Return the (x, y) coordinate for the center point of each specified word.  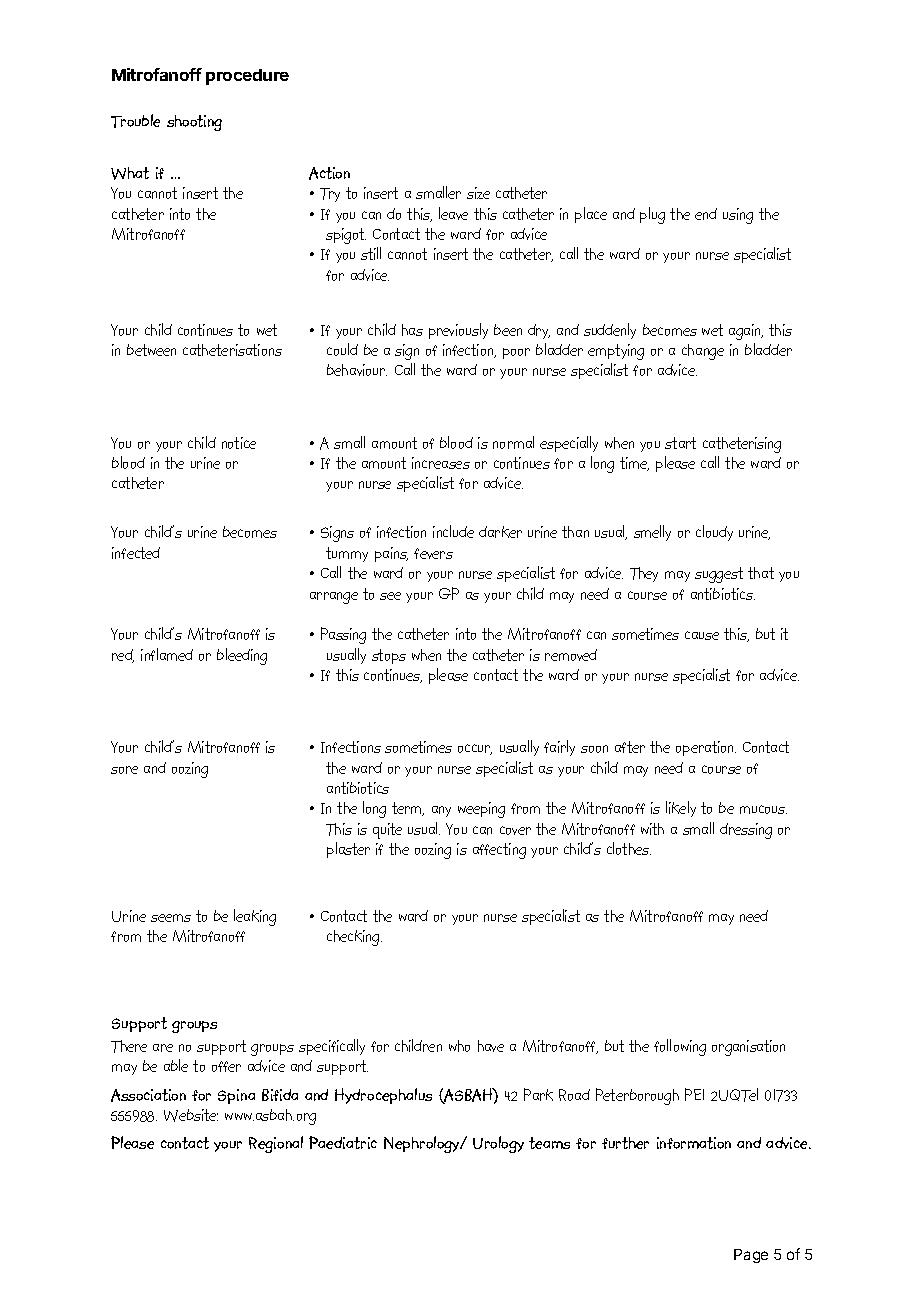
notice (239, 443)
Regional (276, 1144)
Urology (498, 1144)
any (441, 811)
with (652, 829)
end (706, 214)
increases (441, 463)
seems (171, 918)
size (478, 193)
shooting (194, 123)
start (680, 443)
